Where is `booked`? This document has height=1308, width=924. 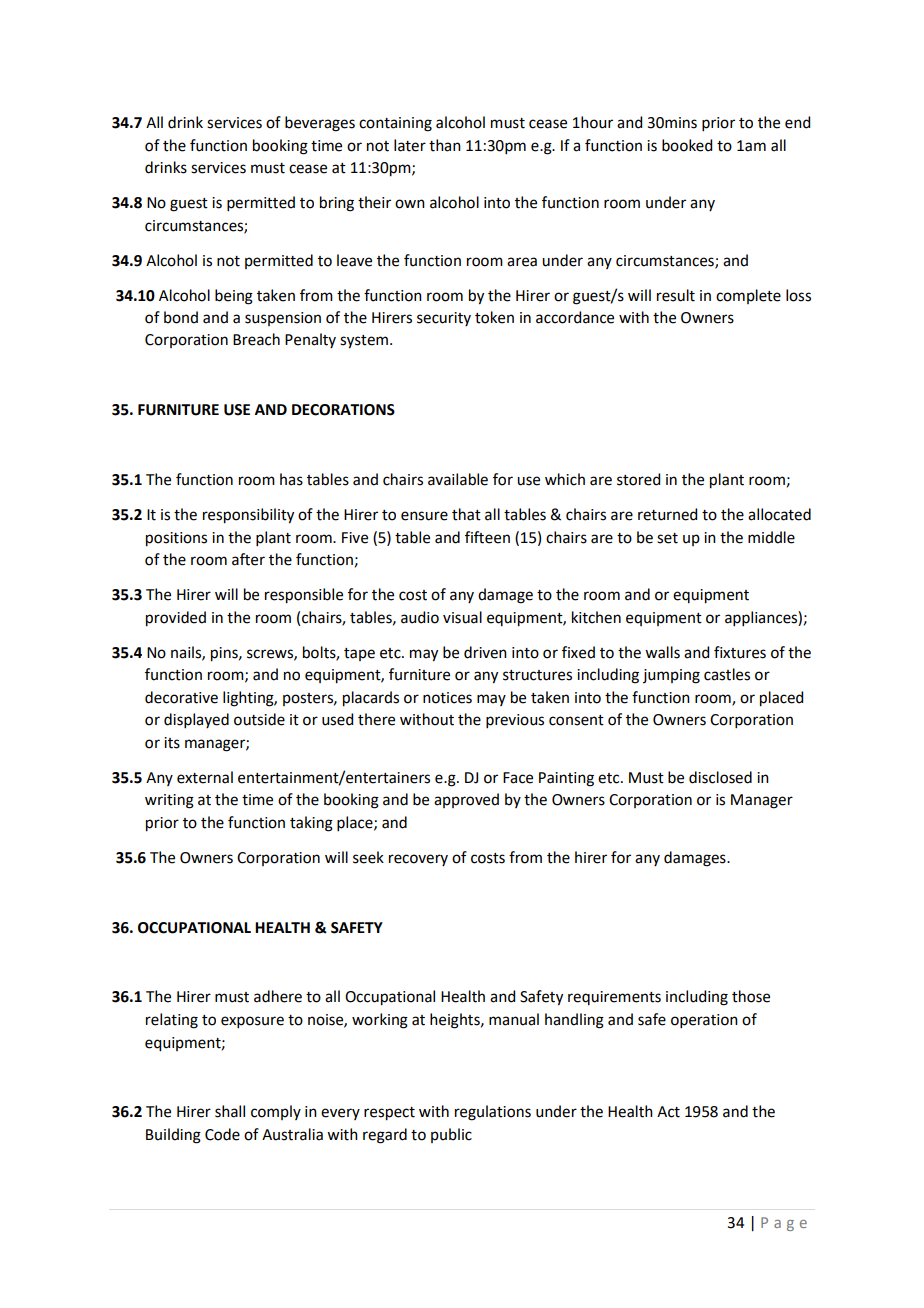
booked is located at coordinates (687, 145).
